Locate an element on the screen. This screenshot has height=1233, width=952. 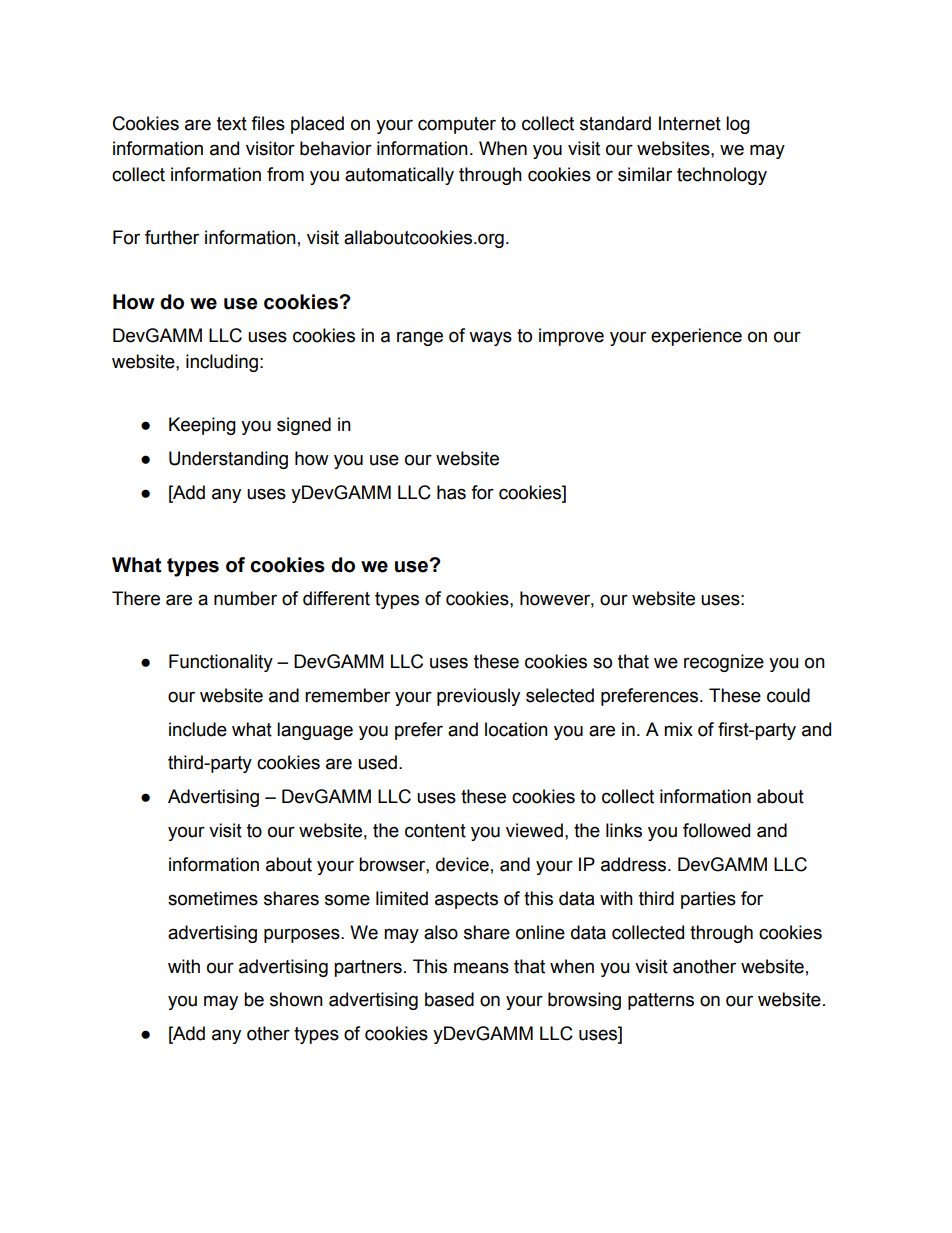
computer is located at coordinates (457, 125).
